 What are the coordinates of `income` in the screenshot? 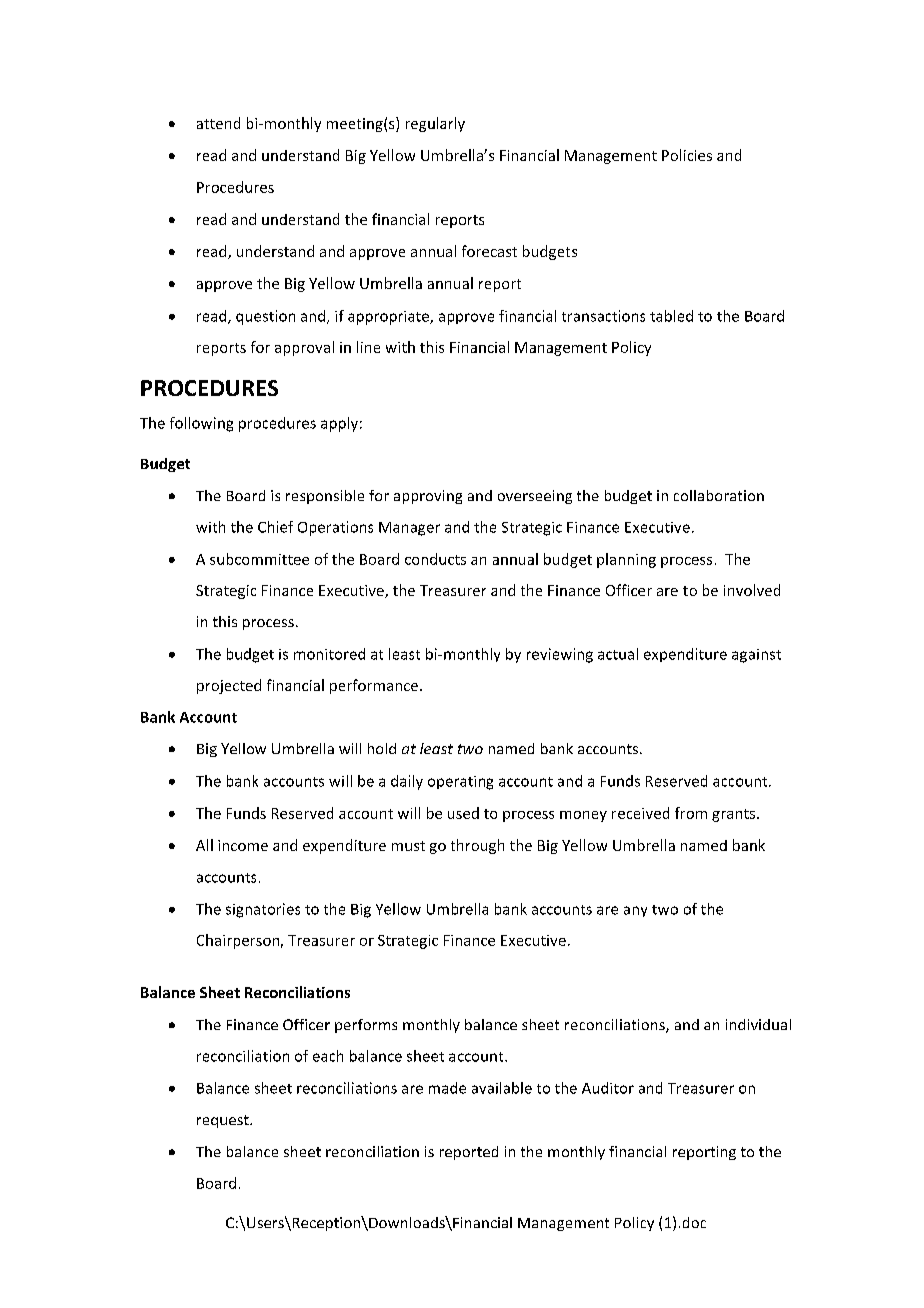 It's located at (243, 845).
